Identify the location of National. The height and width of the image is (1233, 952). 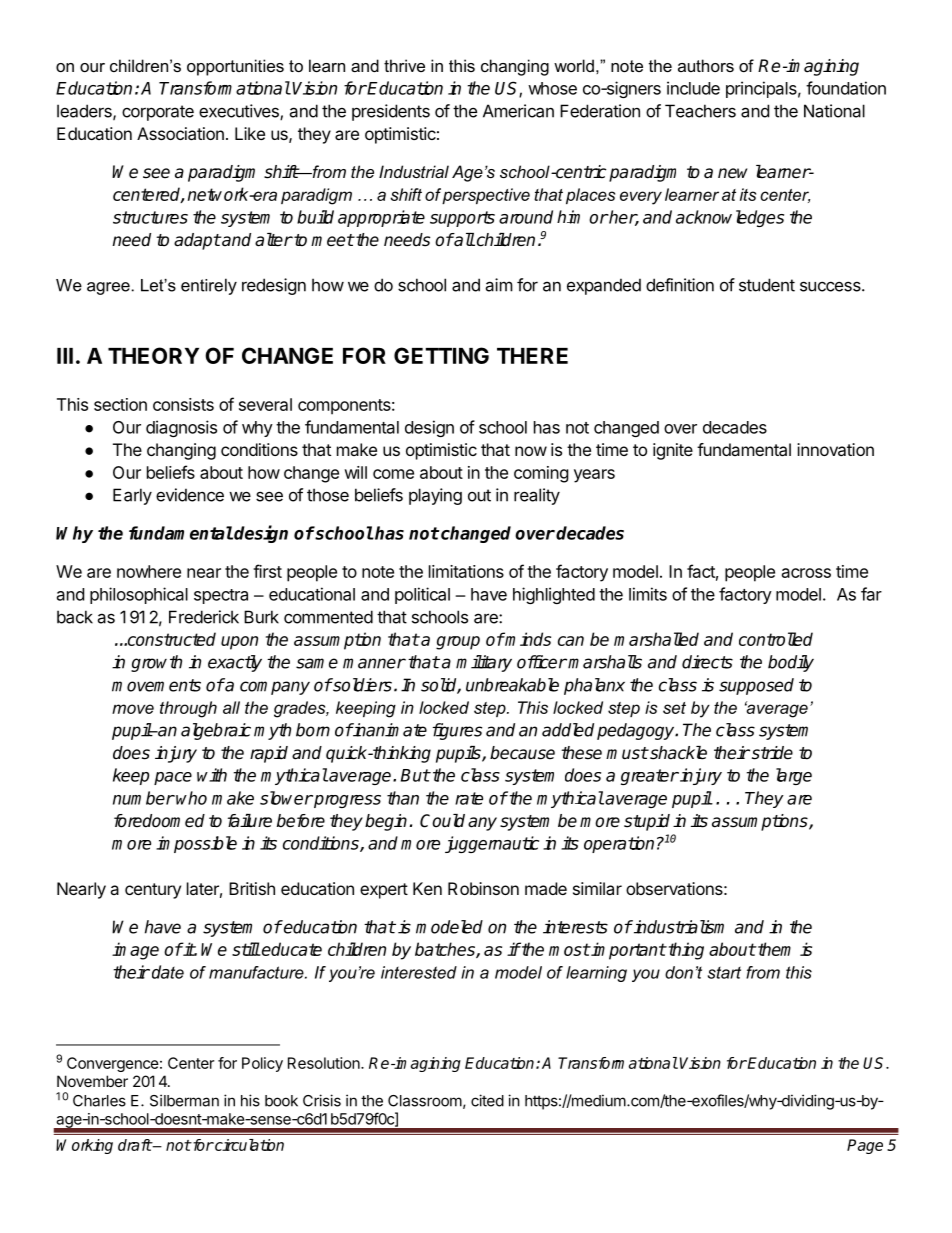
(834, 111).
